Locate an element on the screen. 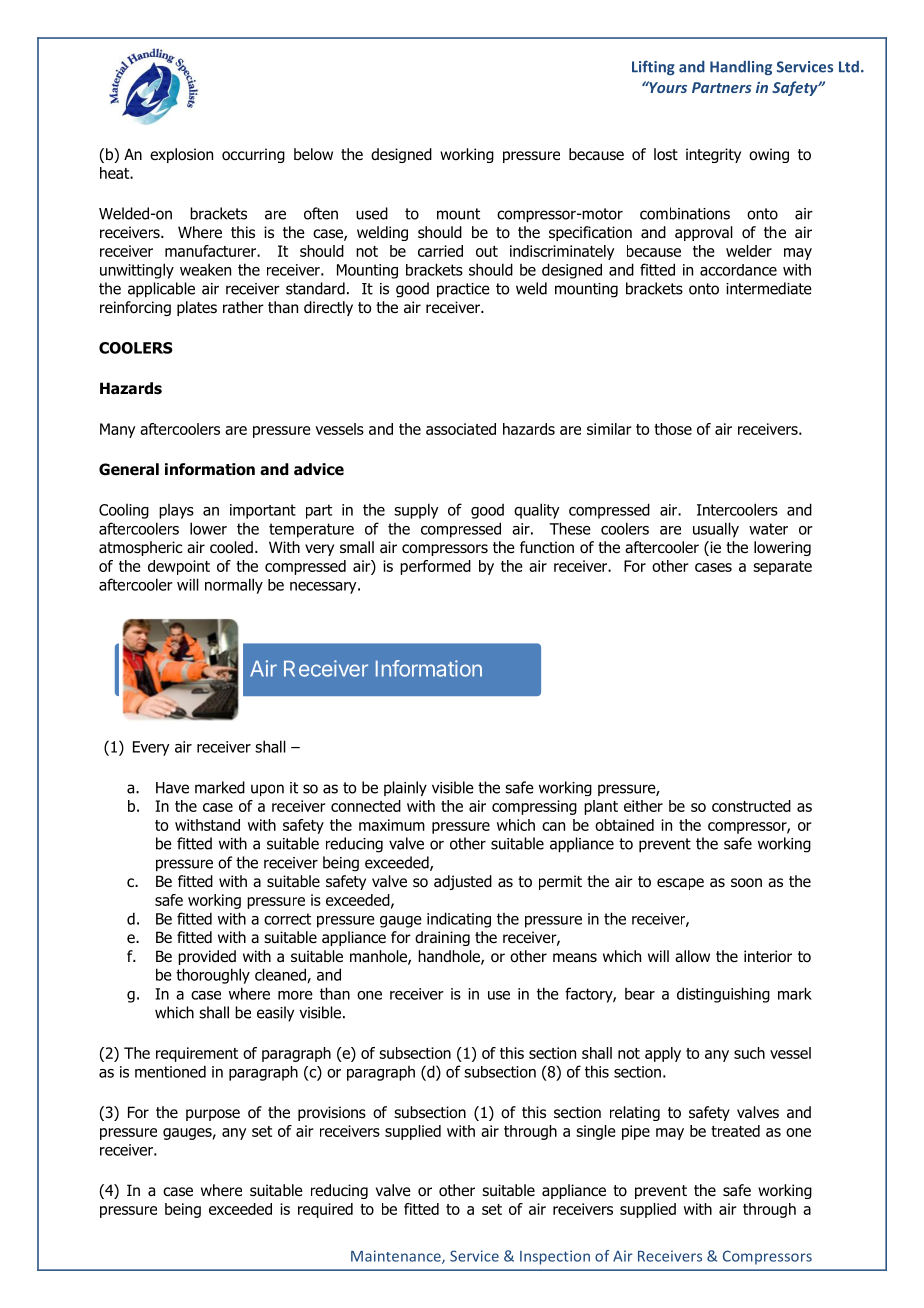 The height and width of the screenshot is (1308, 924). Inspection is located at coordinates (555, 1257).
